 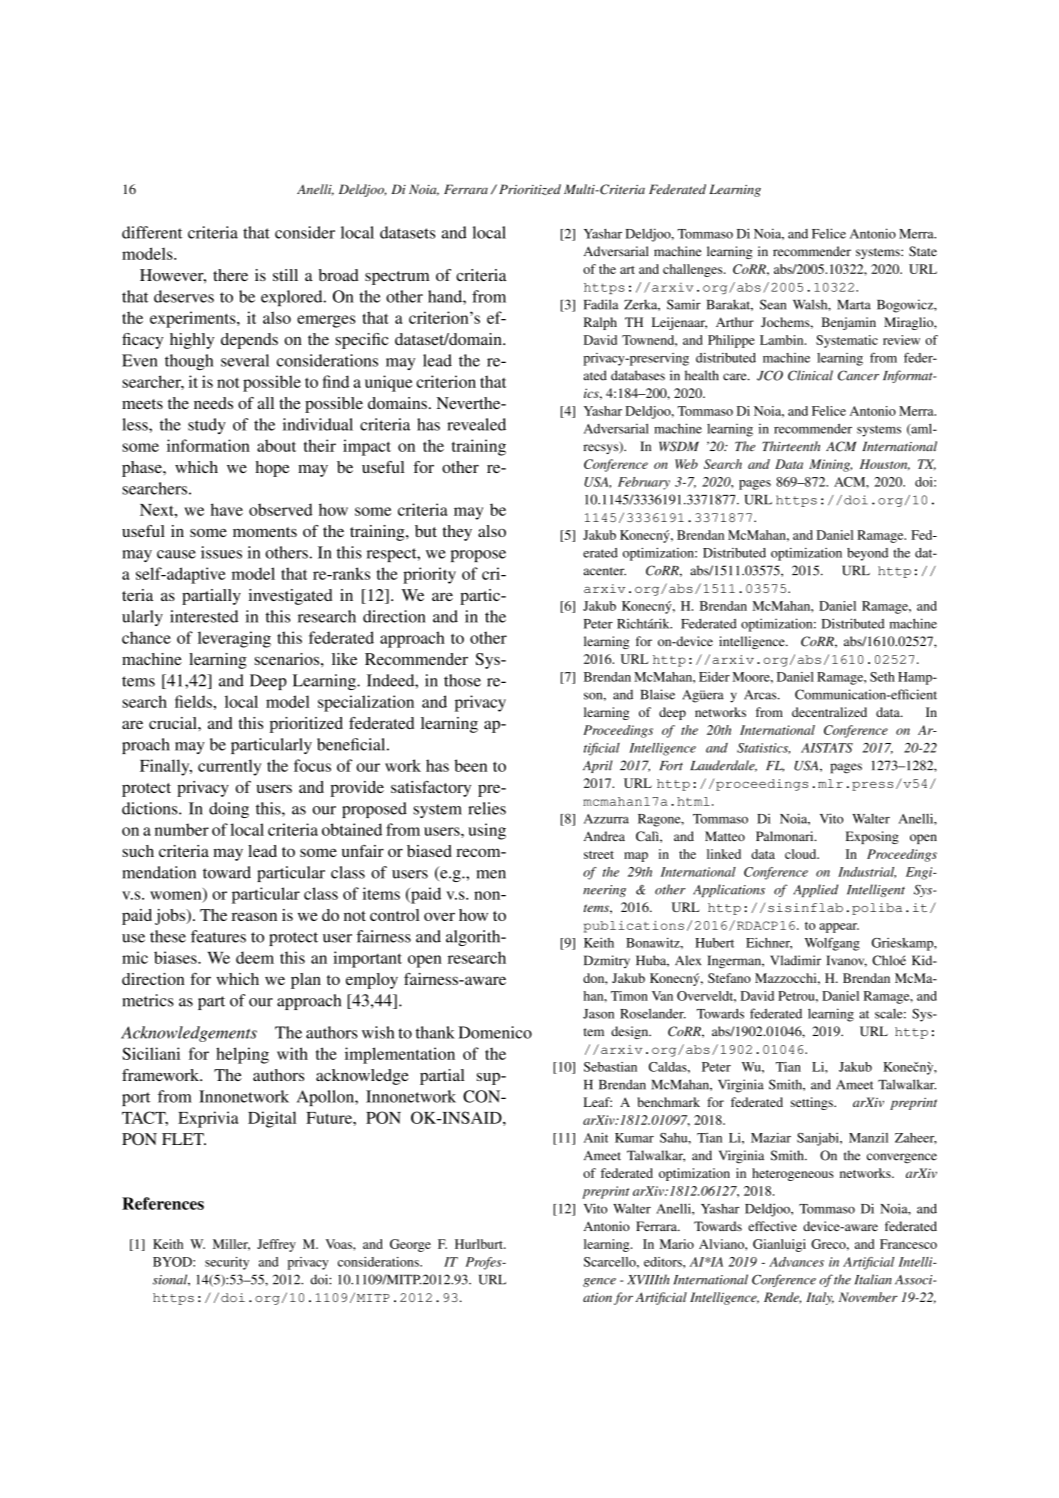 I want to click on leveraging, so click(x=234, y=639).
